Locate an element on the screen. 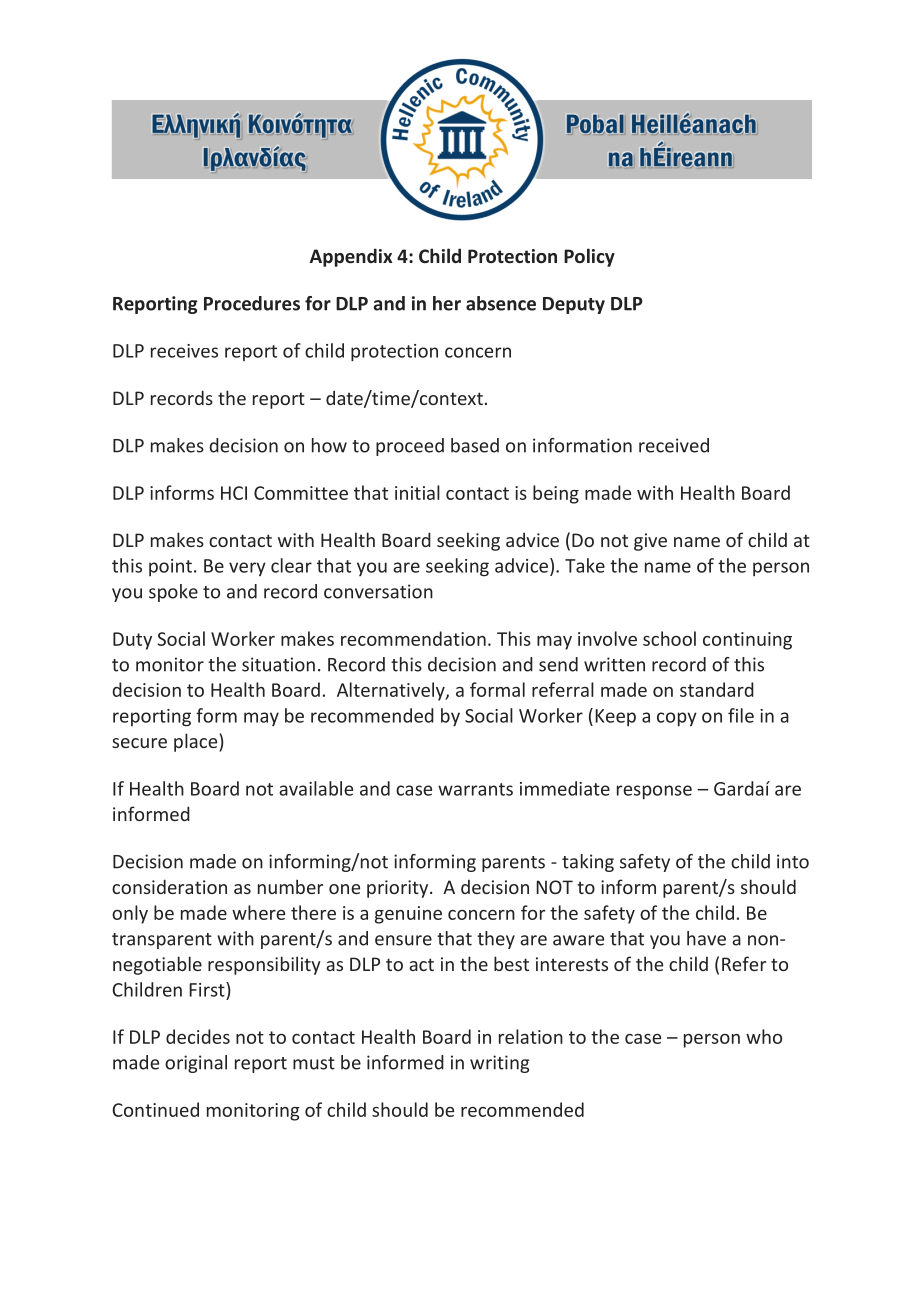 The height and width of the screenshot is (1308, 924). priority is located at coordinates (399, 889).
